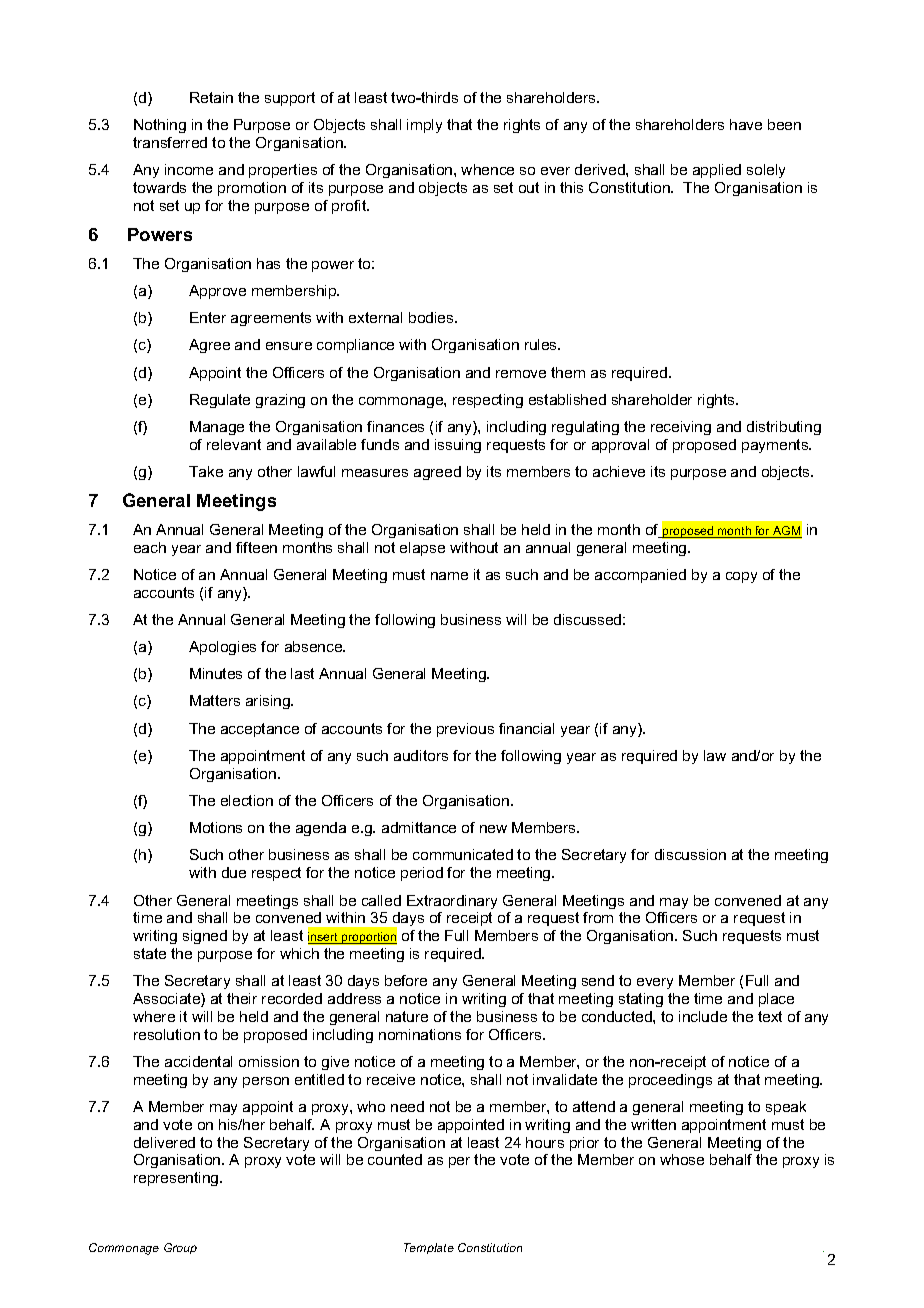 Image resolution: width=924 pixels, height=1308 pixels. What do you see at coordinates (206, 471) in the image?
I see `Take` at bounding box center [206, 471].
